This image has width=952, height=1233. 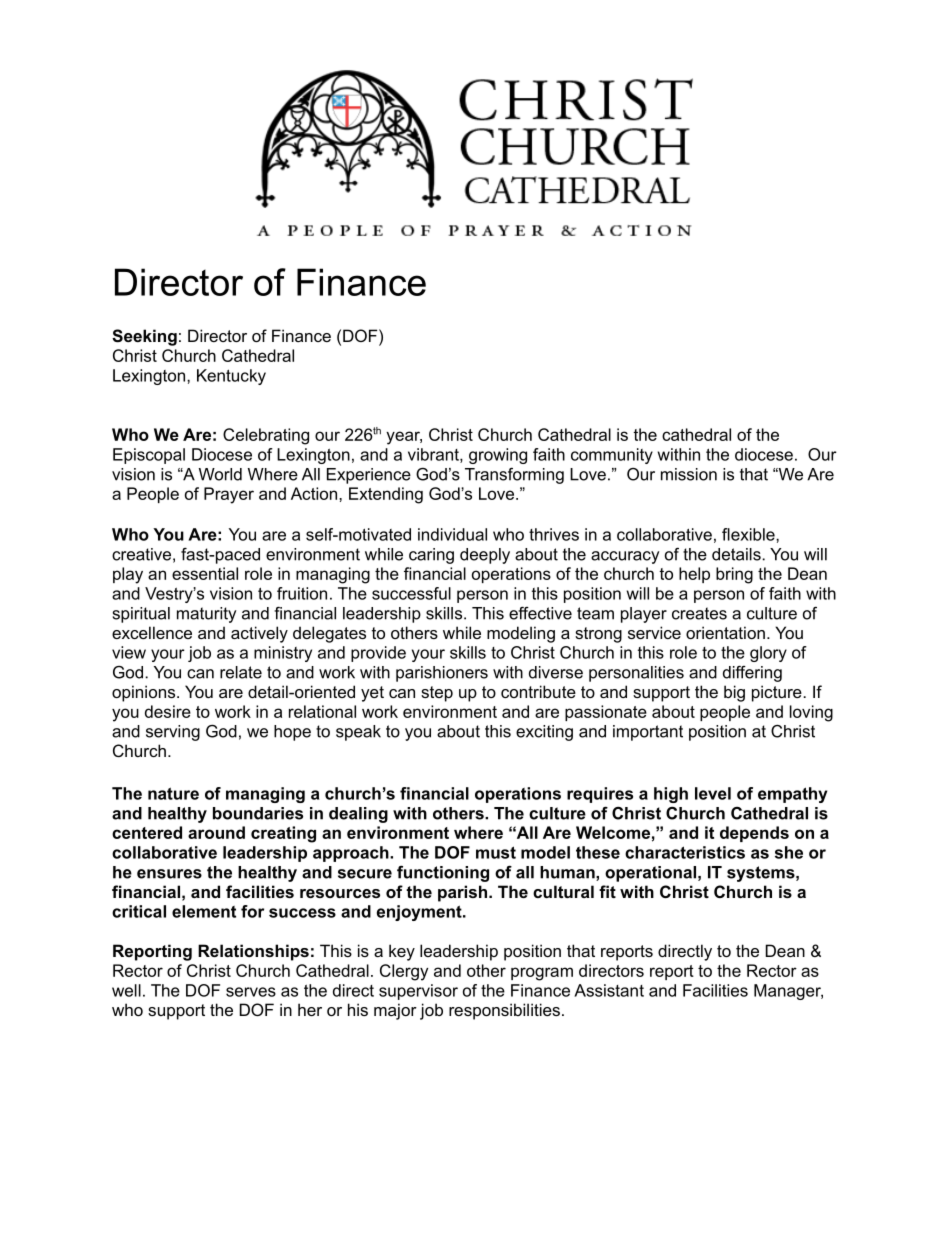 I want to click on differing, so click(x=752, y=674).
